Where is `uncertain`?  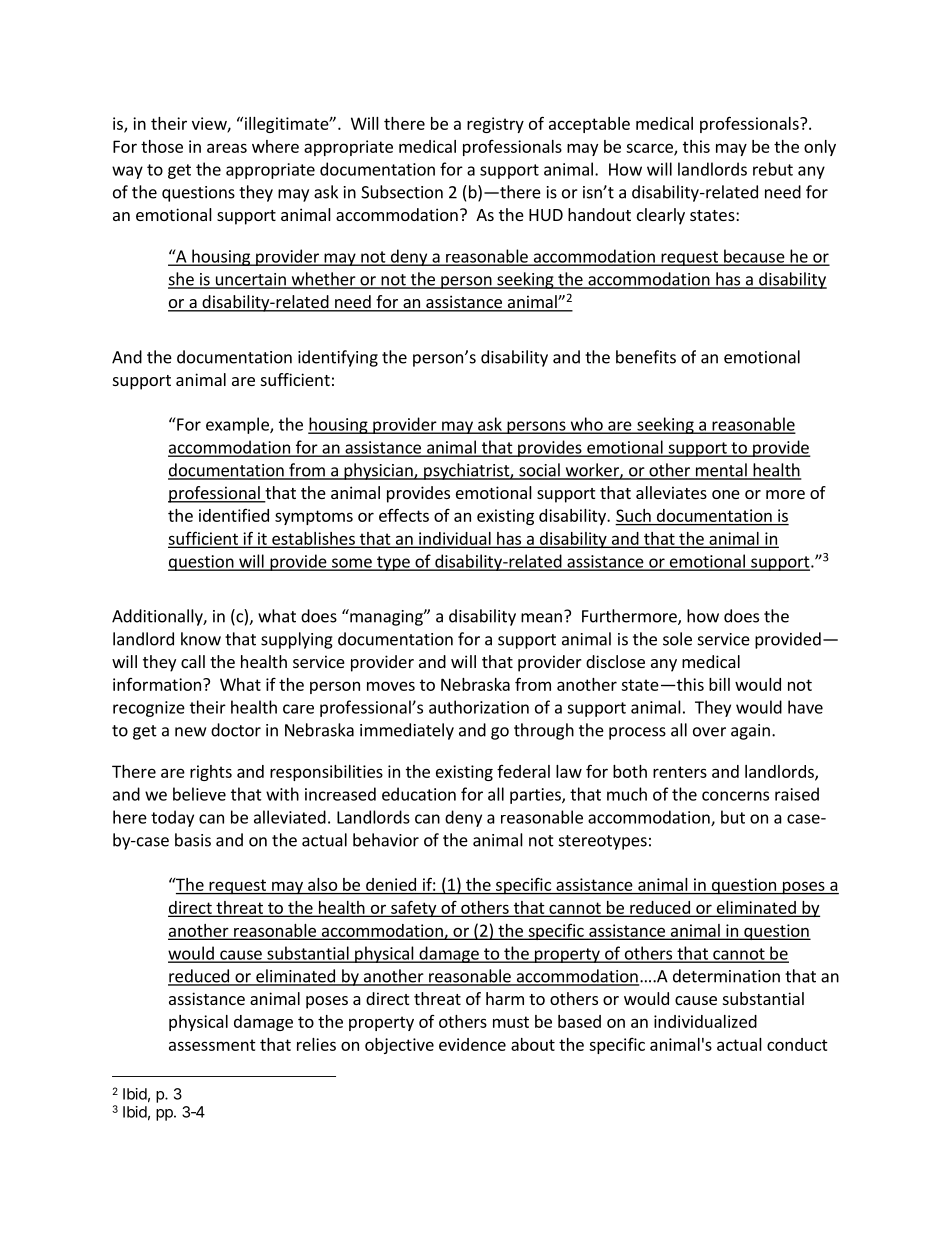
uncertain is located at coordinates (250, 280).
